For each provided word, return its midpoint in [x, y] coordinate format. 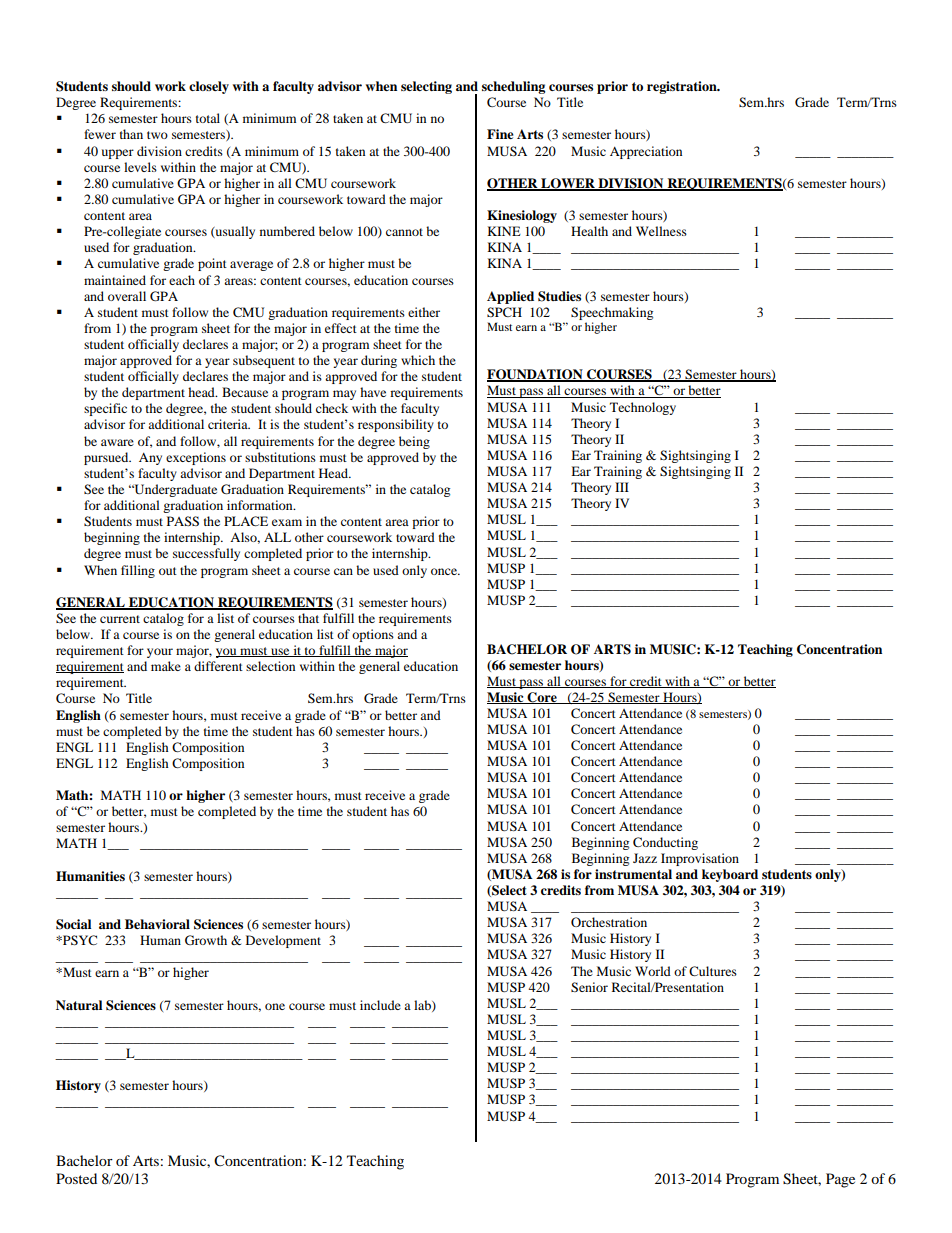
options [373, 635]
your [160, 653]
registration [683, 87]
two [157, 135]
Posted [76, 1178]
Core [542, 698]
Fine [500, 134]
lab [423, 1006]
